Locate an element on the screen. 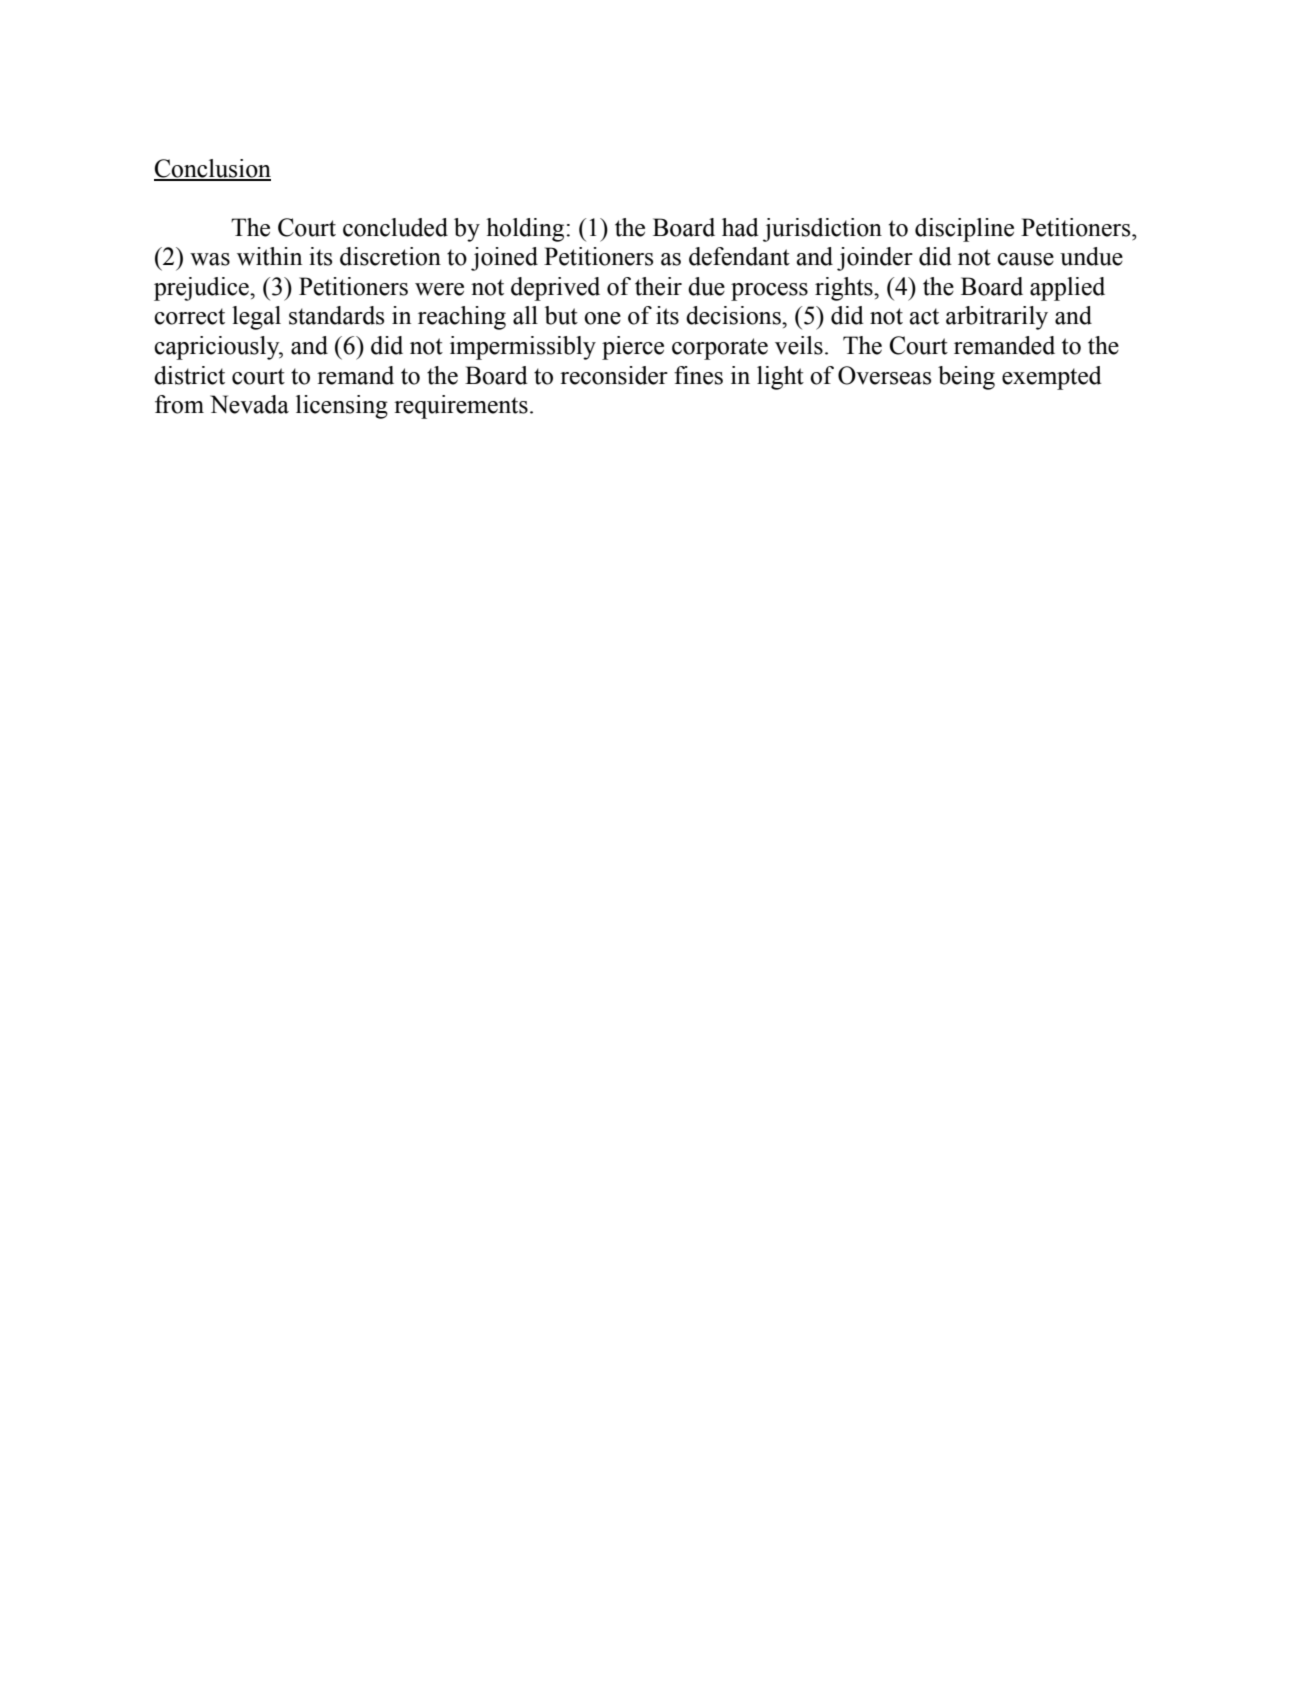  veils is located at coordinates (799, 345).
